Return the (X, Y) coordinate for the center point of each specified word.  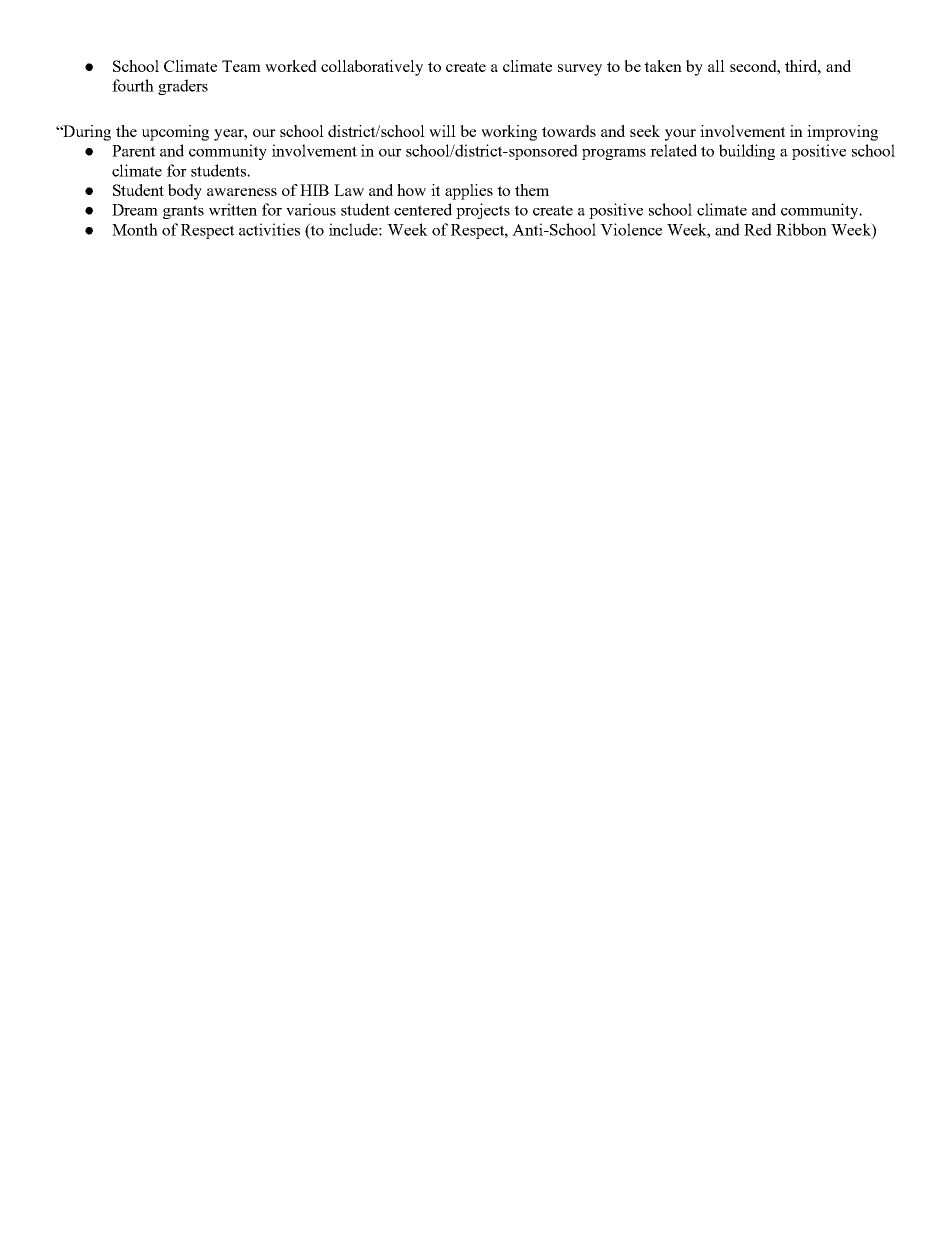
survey (580, 70)
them (532, 190)
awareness (242, 192)
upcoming (175, 133)
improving (842, 133)
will (442, 131)
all (716, 66)
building (747, 152)
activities (269, 229)
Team (241, 66)
